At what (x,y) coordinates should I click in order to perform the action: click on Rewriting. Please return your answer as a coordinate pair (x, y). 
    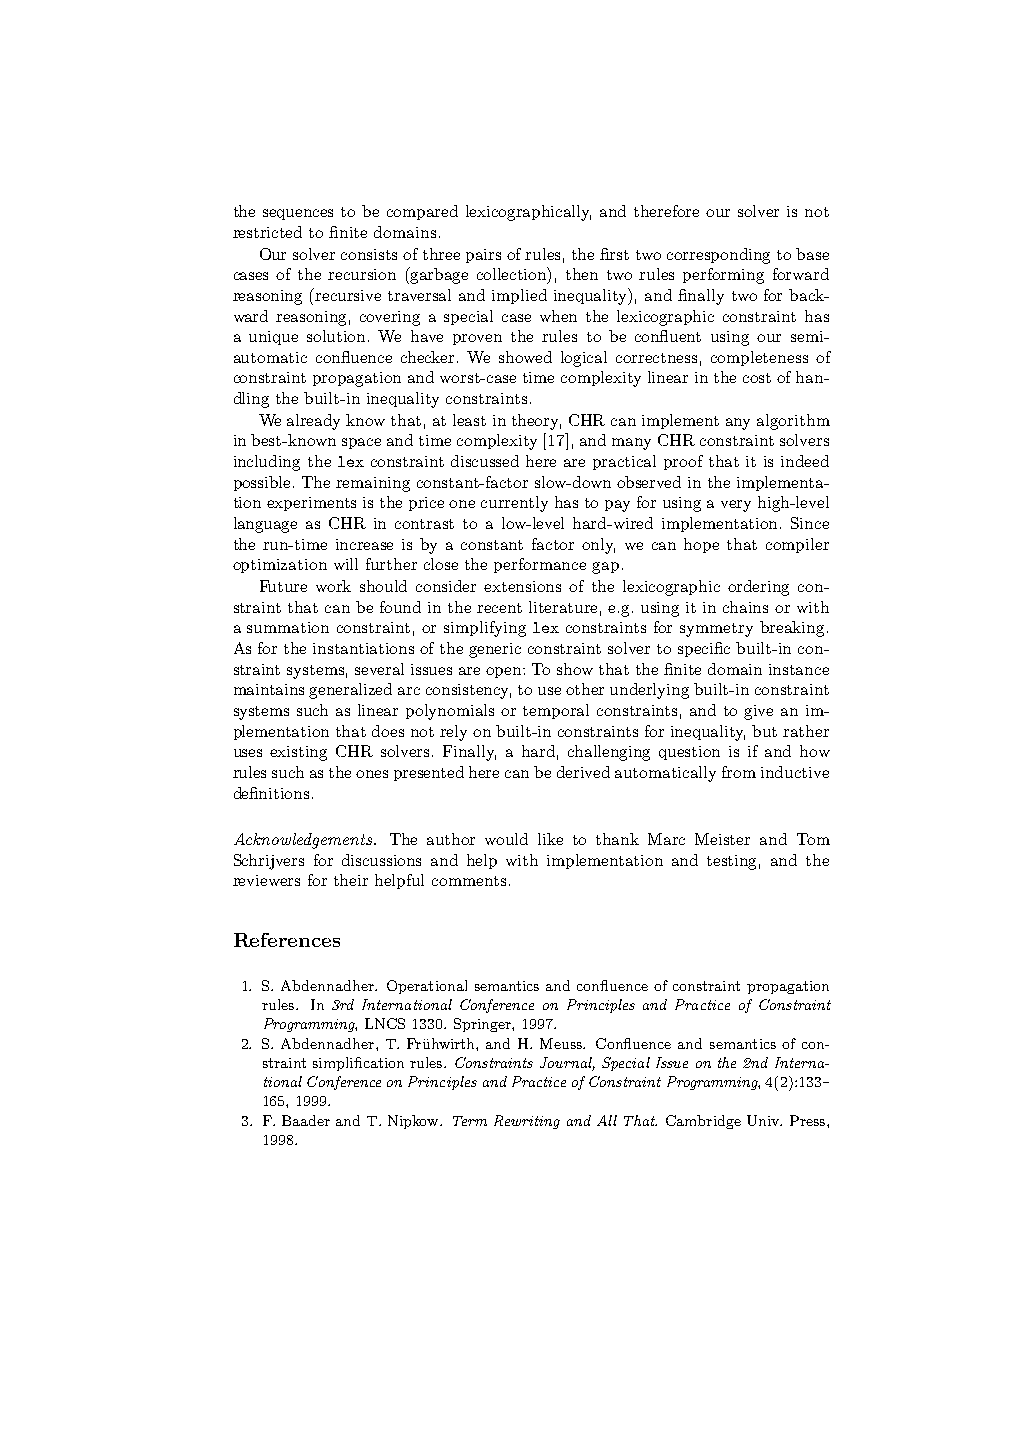
    Looking at the image, I should click on (527, 1122).
